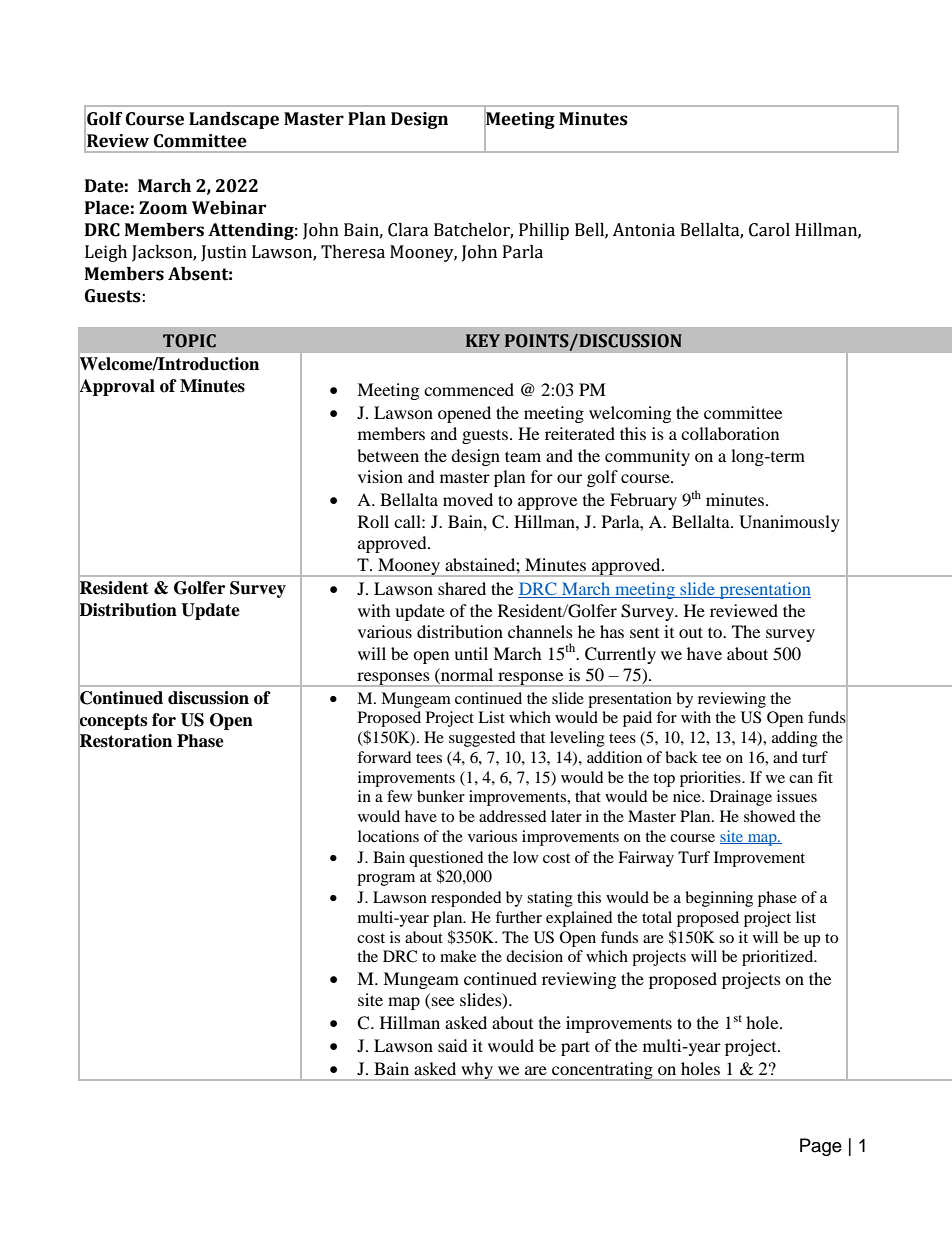 This document has height=1233, width=952. What do you see at coordinates (477, 1071) in the document?
I see `why` at bounding box center [477, 1071].
